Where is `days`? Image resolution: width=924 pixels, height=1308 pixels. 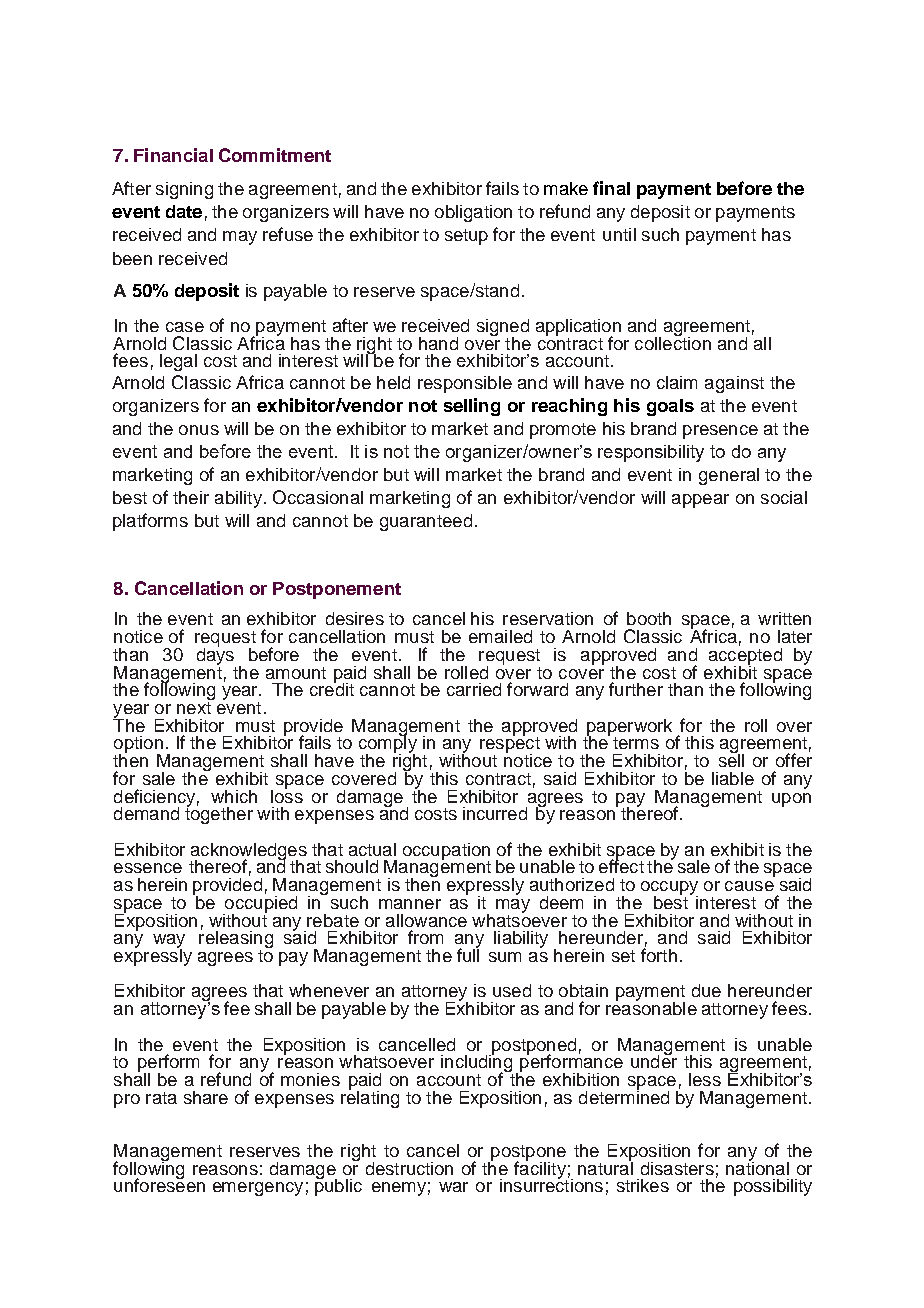
days is located at coordinates (215, 655).
